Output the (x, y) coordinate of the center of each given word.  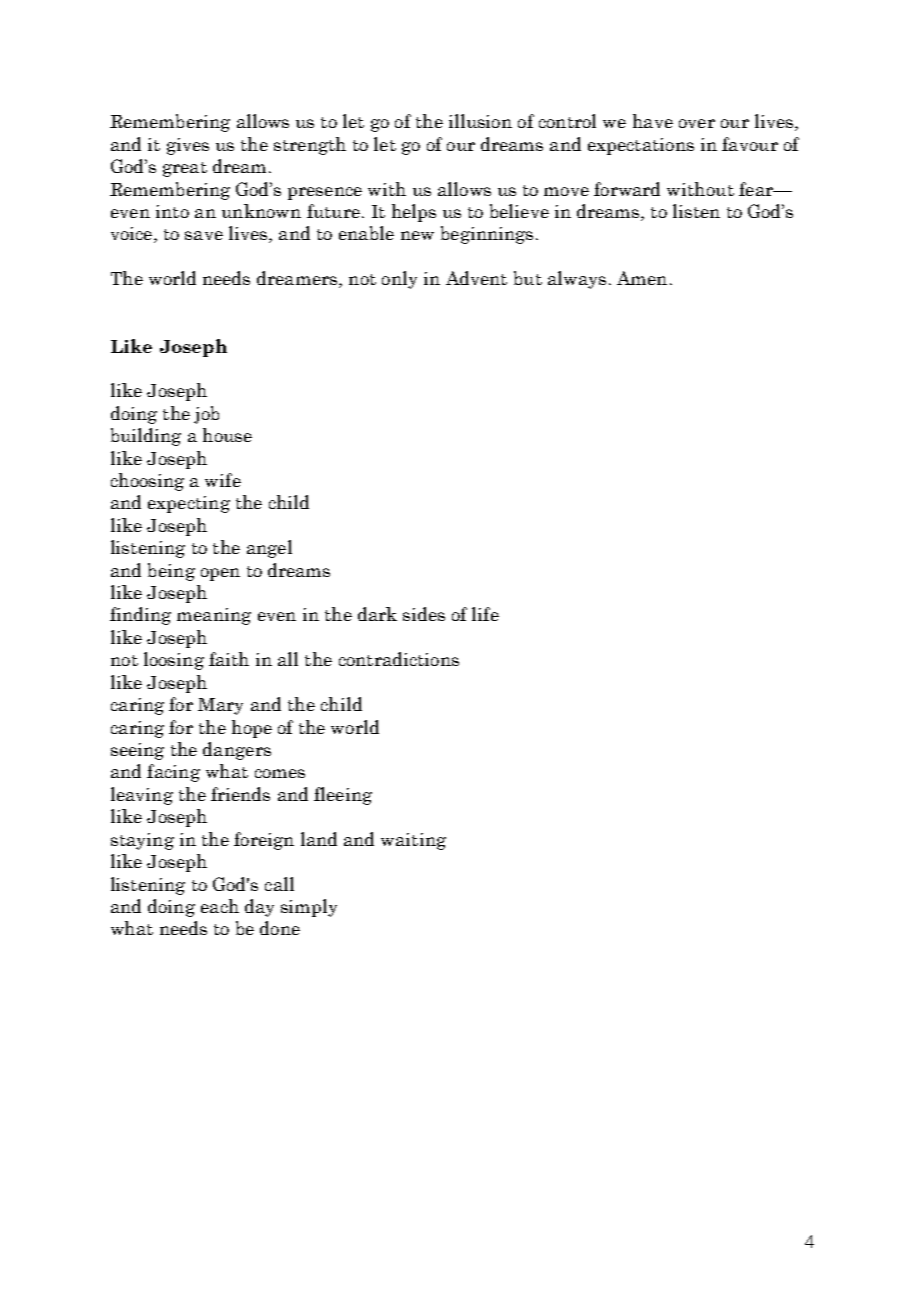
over (697, 123)
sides (424, 614)
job (206, 415)
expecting (189, 504)
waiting (413, 841)
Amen (642, 278)
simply (309, 908)
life (485, 614)
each (220, 906)
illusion (480, 121)
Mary (220, 706)
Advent (476, 278)
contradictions (399, 659)
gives (188, 146)
